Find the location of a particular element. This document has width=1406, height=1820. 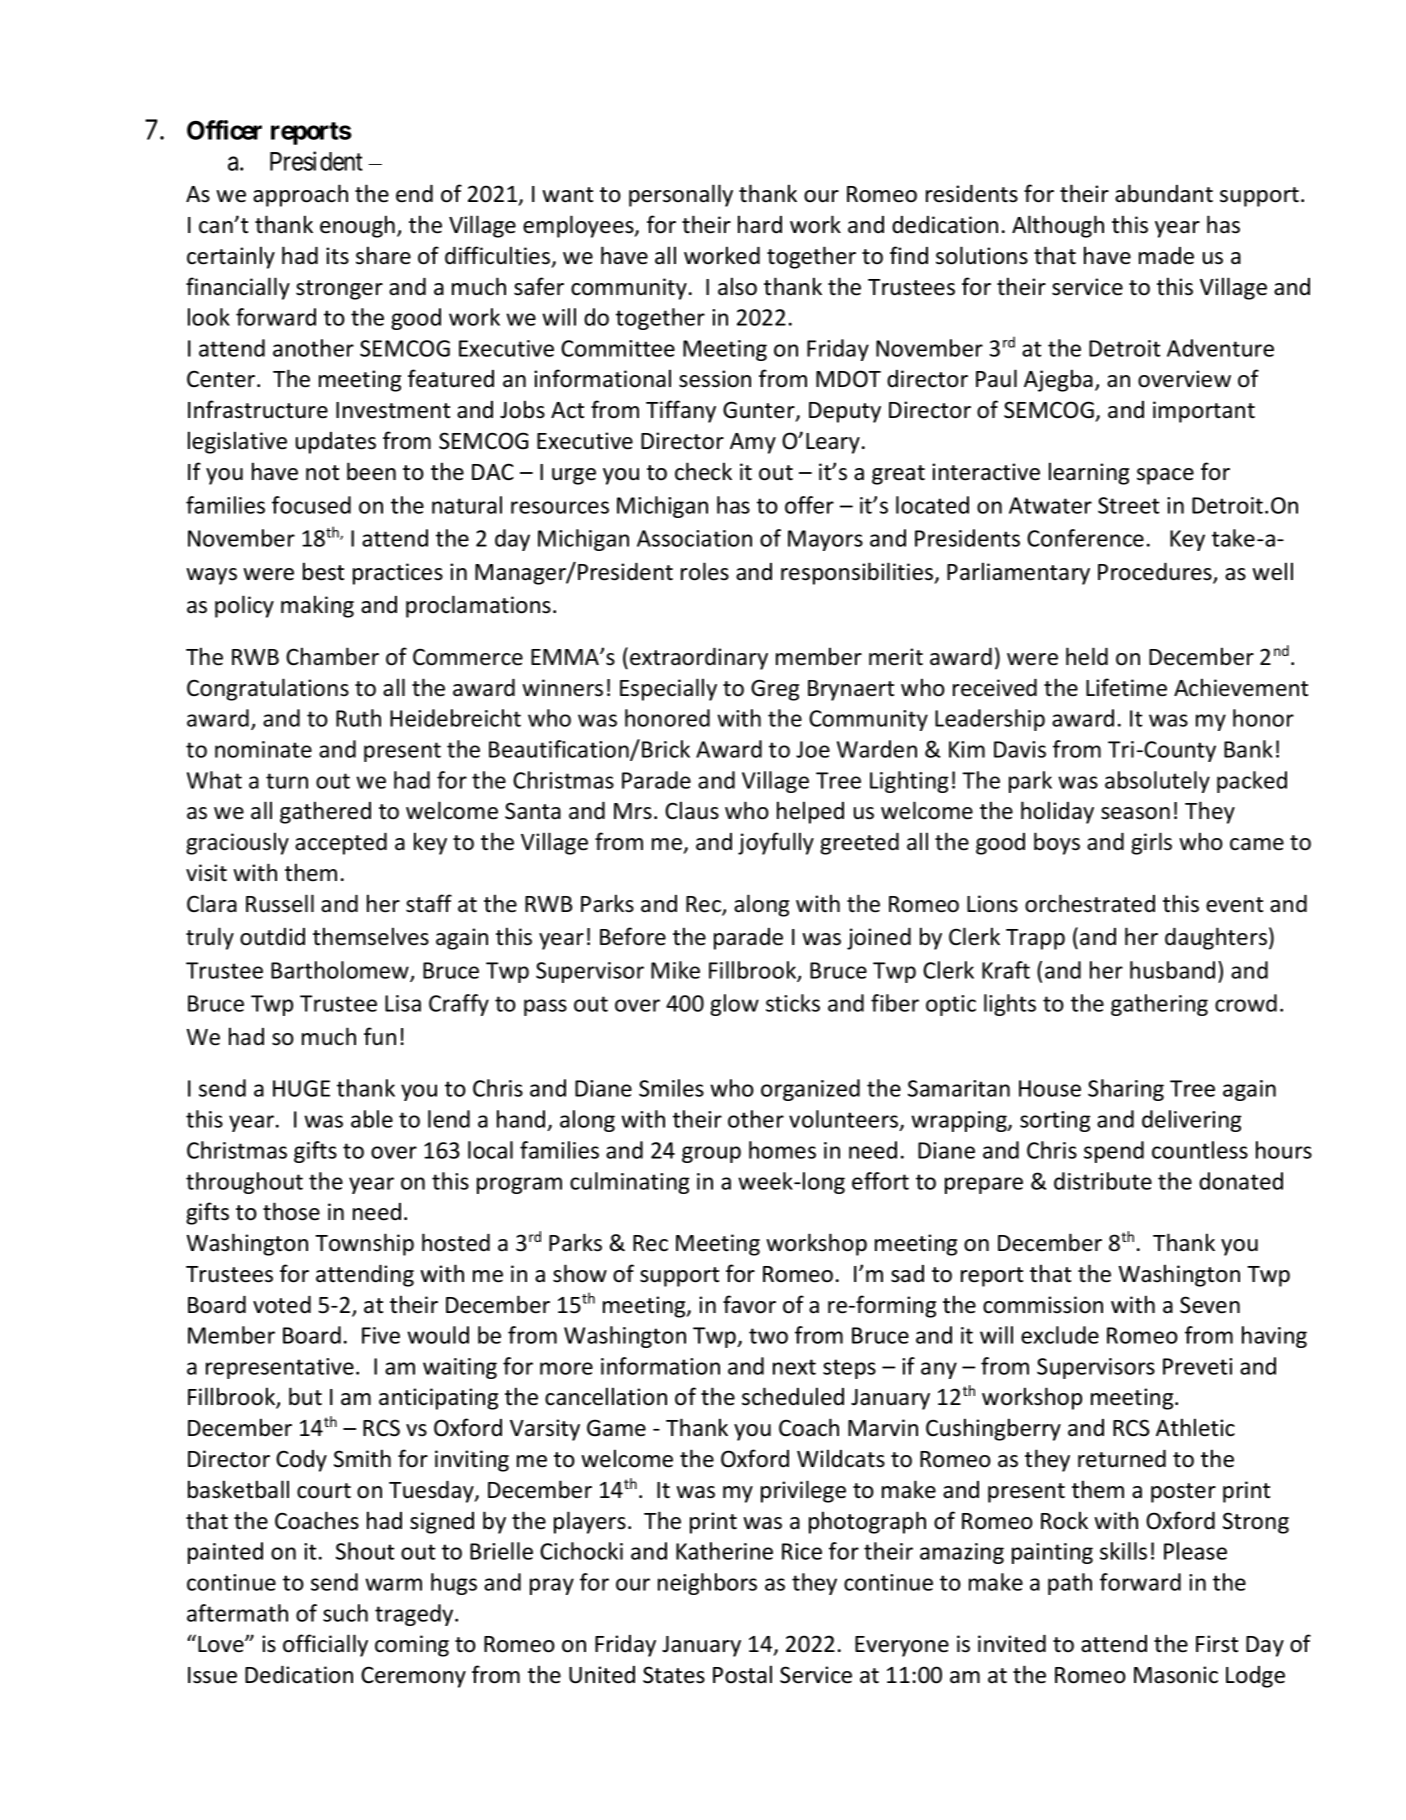

Postal is located at coordinates (742, 1674).
